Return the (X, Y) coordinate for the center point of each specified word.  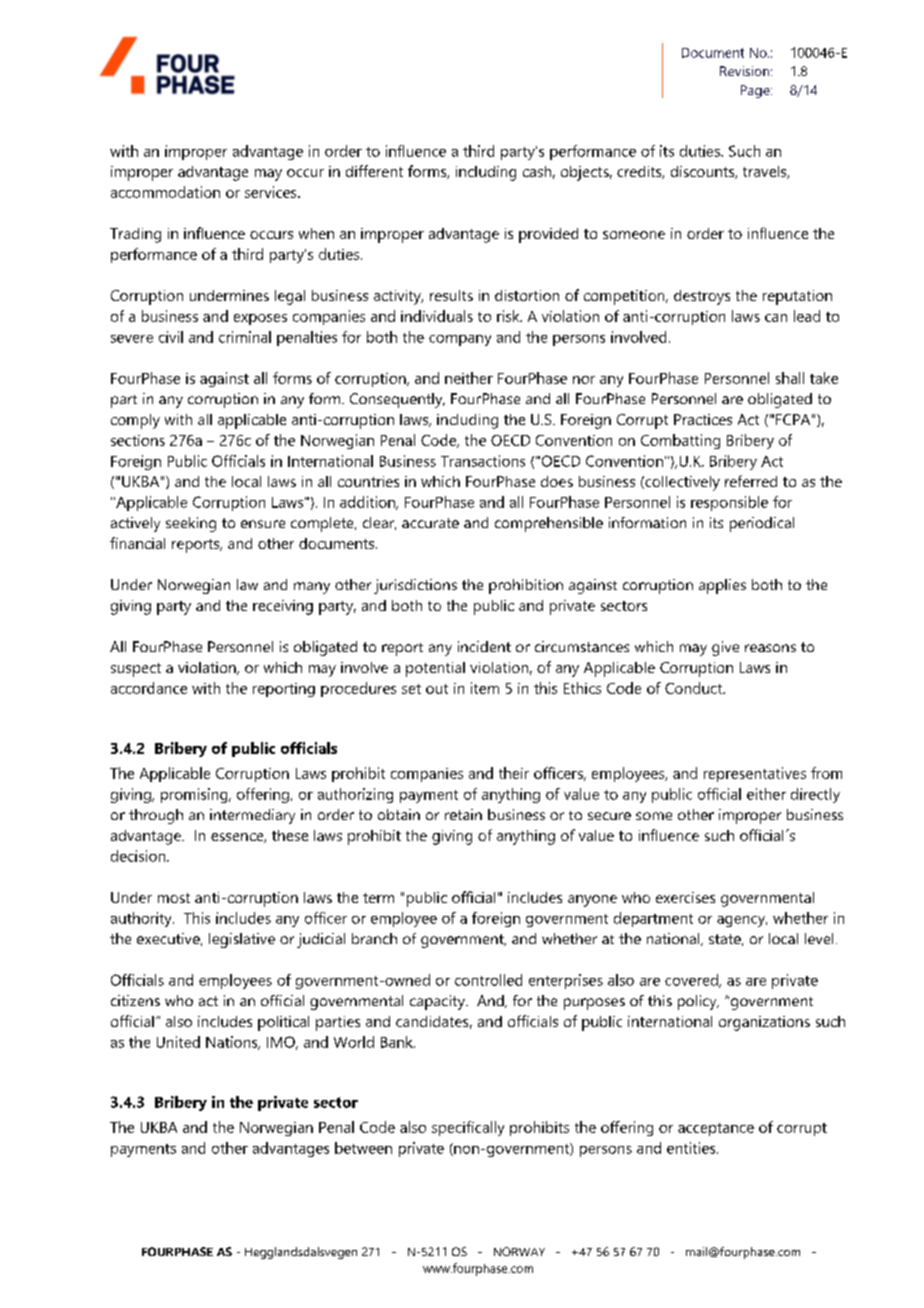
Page (756, 91)
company (460, 340)
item (485, 688)
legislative (242, 940)
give (725, 648)
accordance (149, 688)
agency (742, 921)
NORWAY (519, 1251)
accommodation (165, 192)
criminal (245, 337)
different (374, 171)
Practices (703, 419)
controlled (488, 980)
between (363, 1148)
